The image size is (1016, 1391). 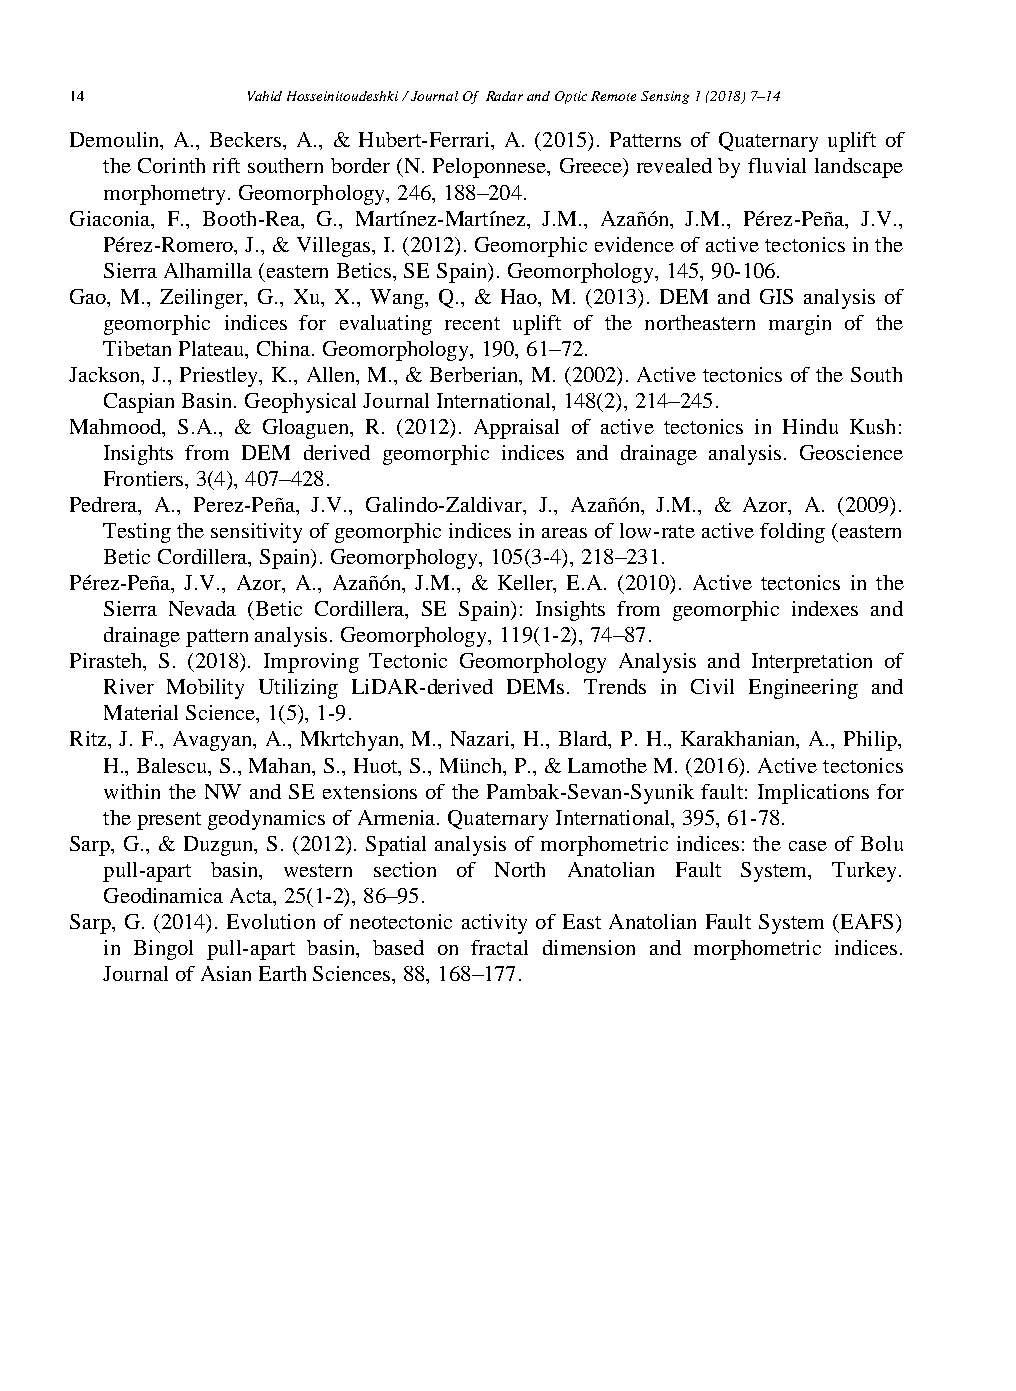 What do you see at coordinates (226, 973) in the image?
I see `Asian` at bounding box center [226, 973].
